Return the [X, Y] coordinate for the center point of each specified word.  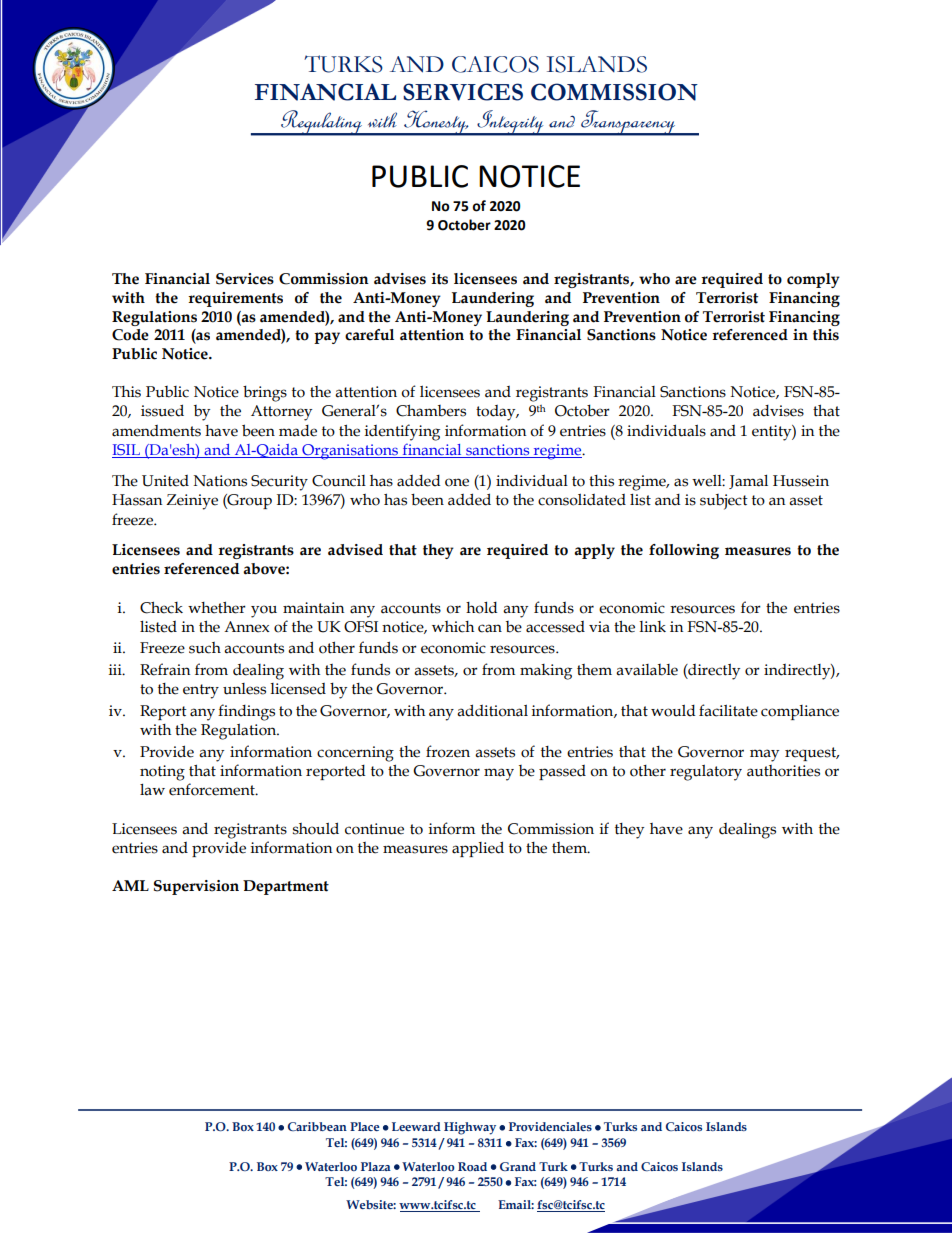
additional [492, 710]
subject [724, 502]
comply [813, 280]
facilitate [728, 710]
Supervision [196, 887]
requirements [235, 299]
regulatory [706, 773]
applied [478, 849]
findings [246, 712]
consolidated [582, 500]
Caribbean [317, 1126]
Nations [220, 481]
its [439, 279]
